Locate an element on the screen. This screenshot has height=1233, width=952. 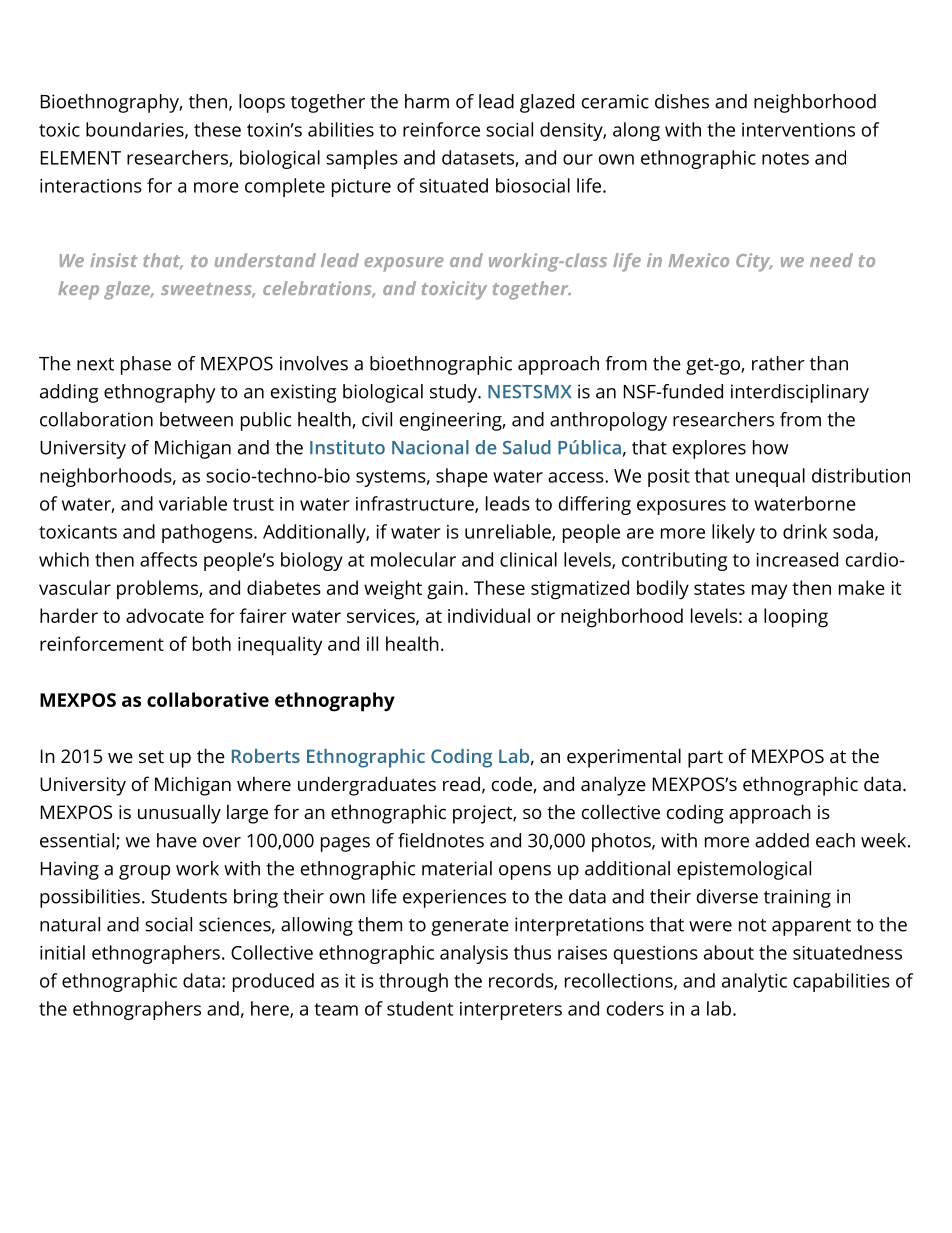
pathogens is located at coordinates (207, 533).
